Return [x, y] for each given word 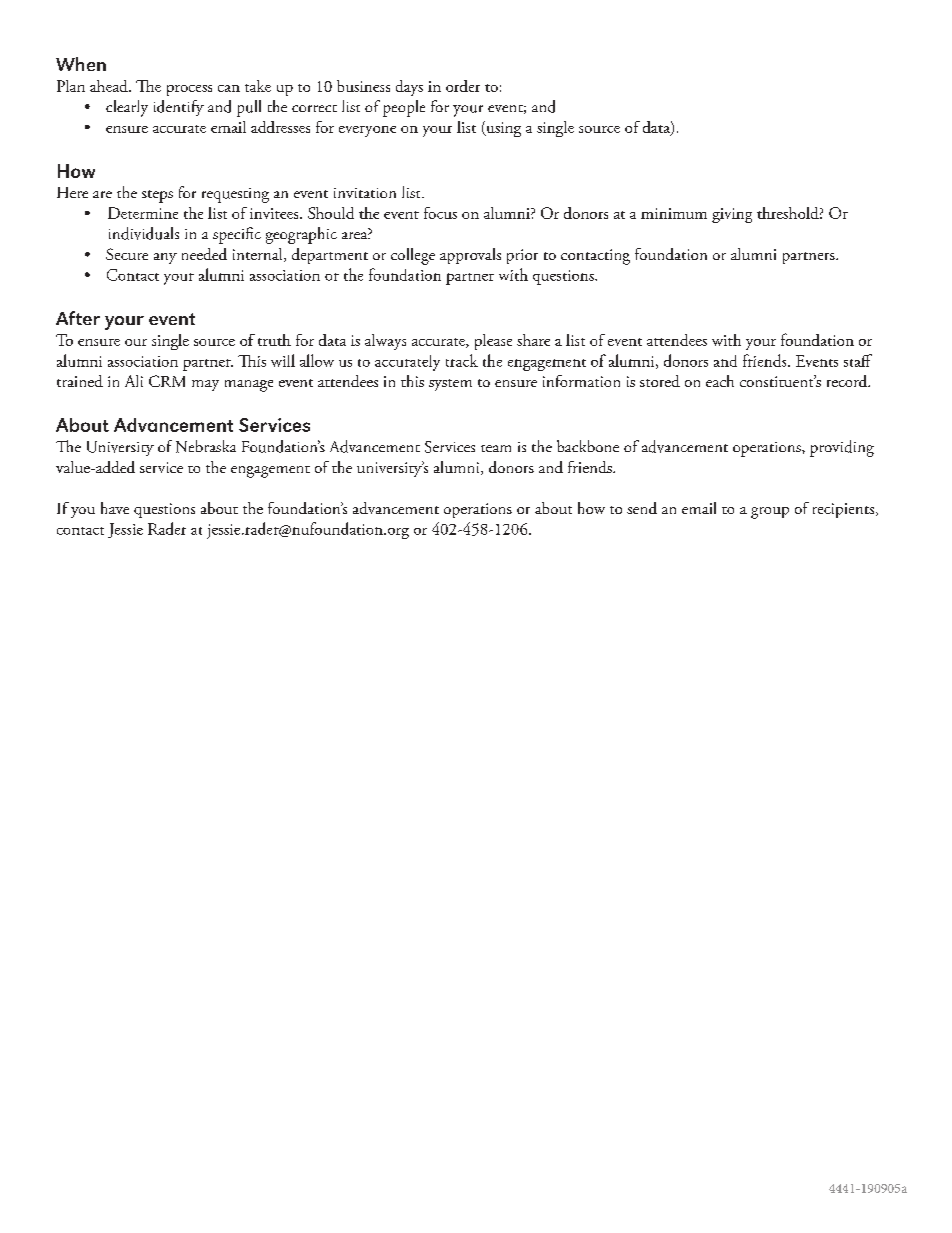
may [205, 385]
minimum [674, 213]
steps [157, 196]
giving [732, 215]
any [165, 258]
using [502, 129]
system [450, 385]
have [115, 508]
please [493, 342]
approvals [470, 256]
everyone [367, 131]
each [720, 381]
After [78, 318]
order [463, 86]
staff [858, 360]
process [189, 90]
